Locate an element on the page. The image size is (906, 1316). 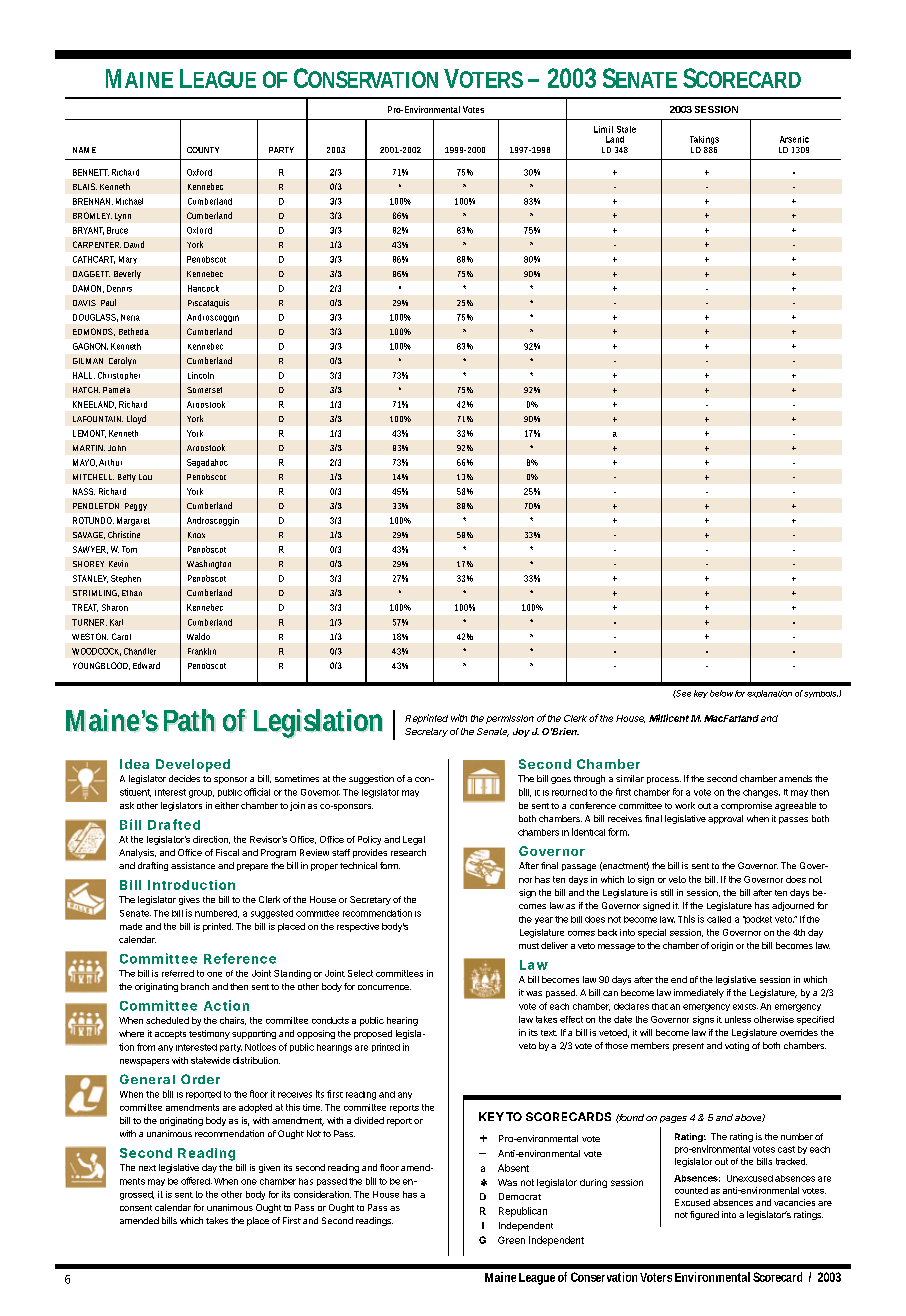
Democrat is located at coordinates (520, 1196).
